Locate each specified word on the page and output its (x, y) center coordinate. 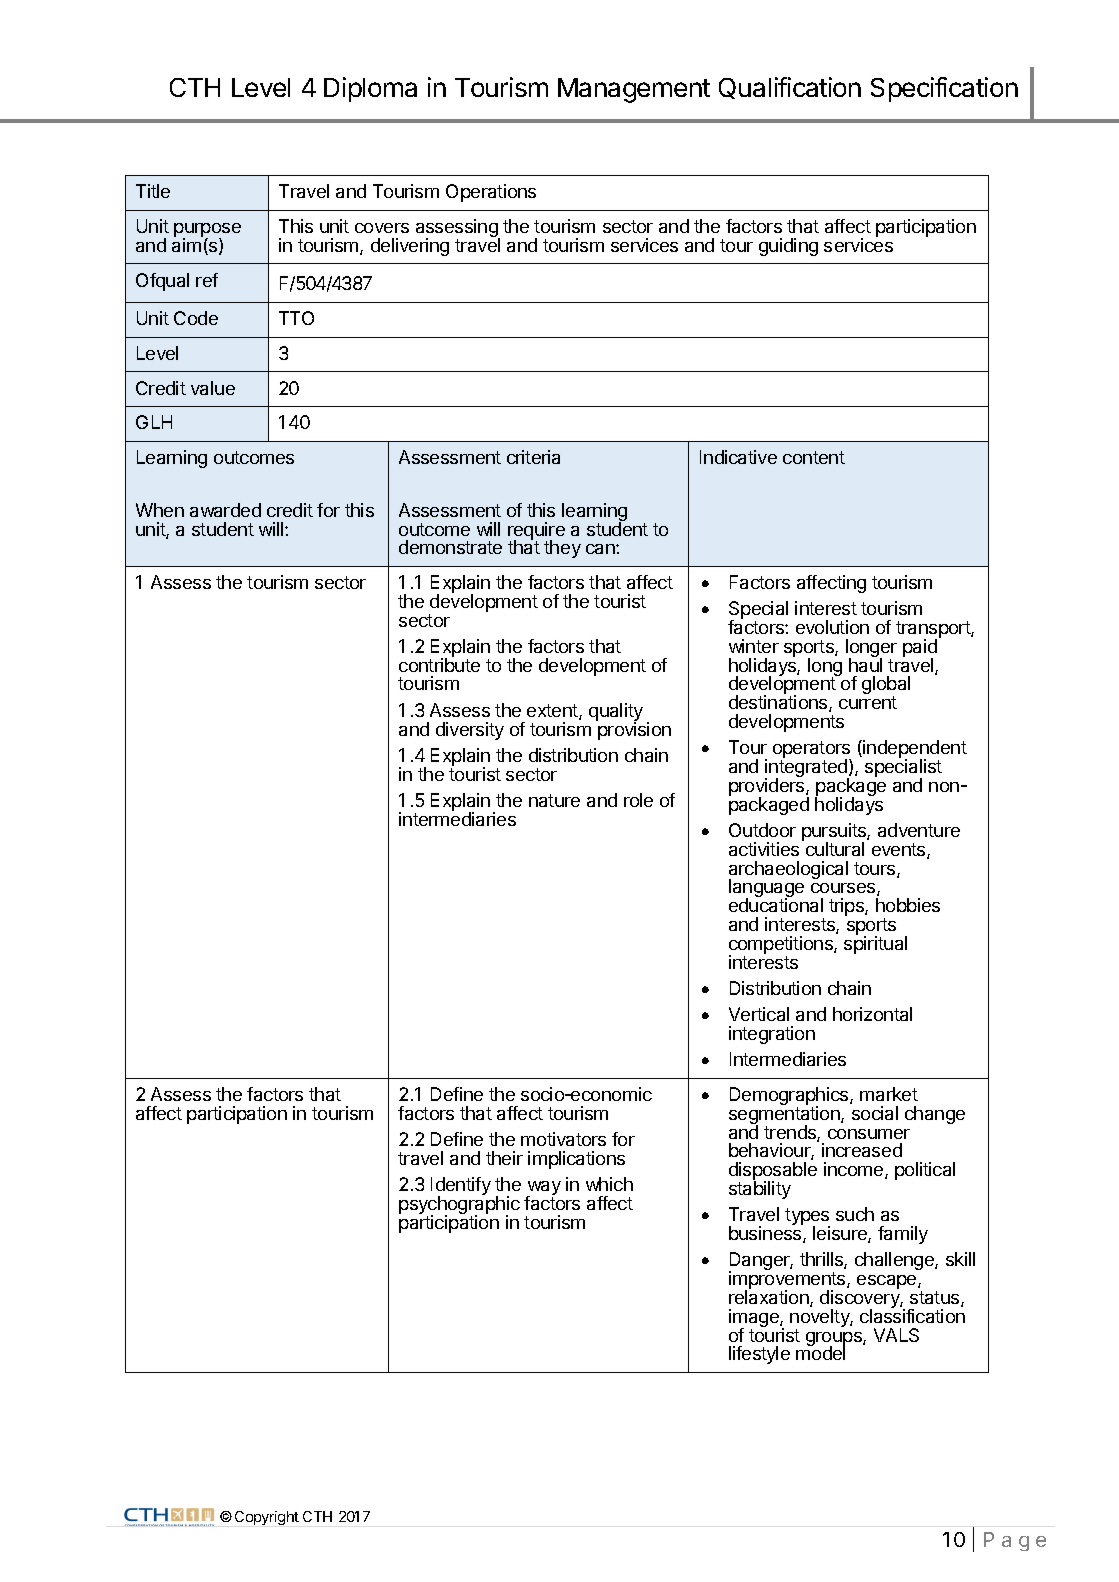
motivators (563, 1139)
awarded (225, 510)
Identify (461, 1187)
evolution (832, 627)
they (562, 549)
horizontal (872, 1014)
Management (634, 90)
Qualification (790, 88)
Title (153, 191)
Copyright (267, 1518)
